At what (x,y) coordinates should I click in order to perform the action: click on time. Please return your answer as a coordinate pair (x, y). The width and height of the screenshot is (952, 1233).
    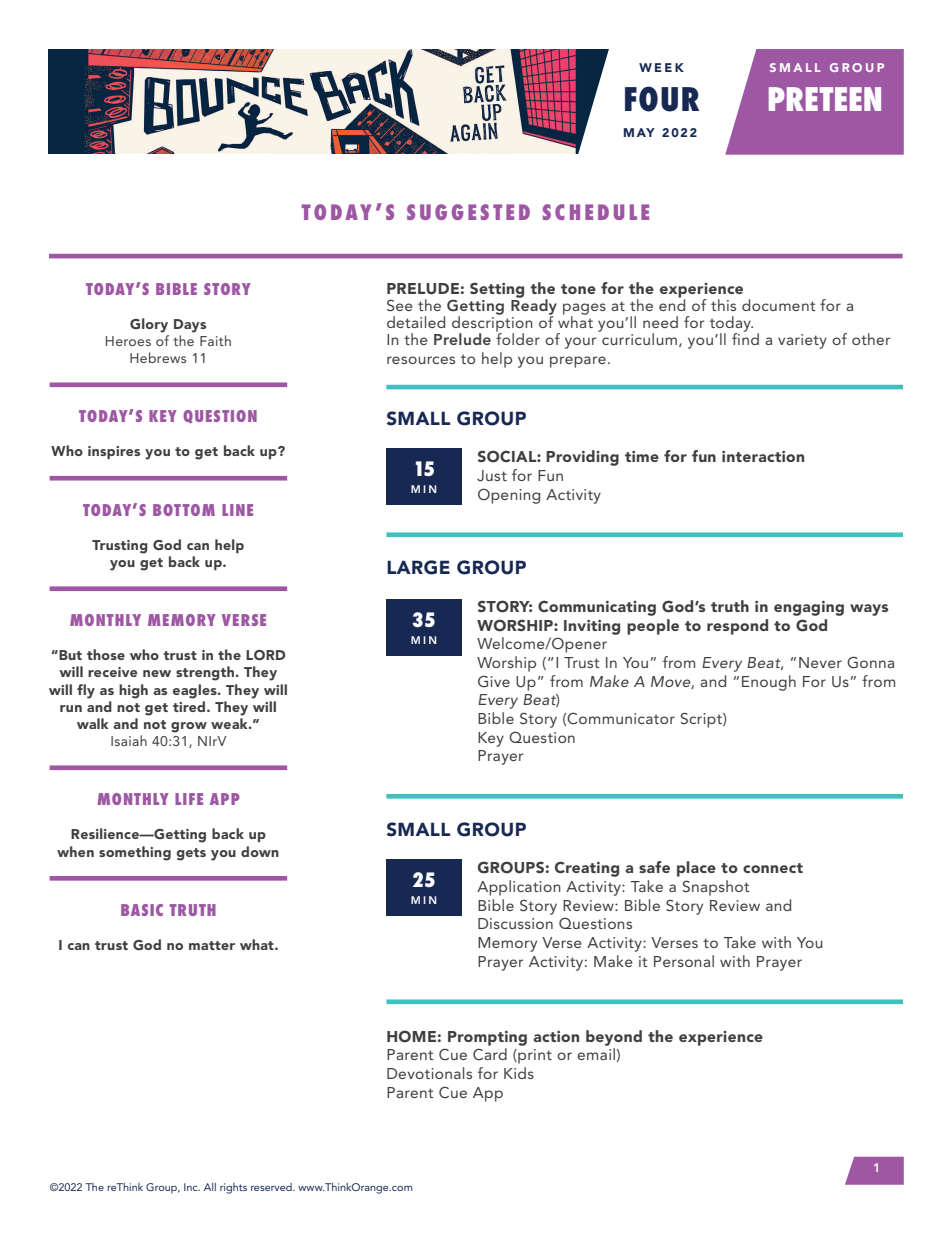
    Looking at the image, I should click on (642, 456).
